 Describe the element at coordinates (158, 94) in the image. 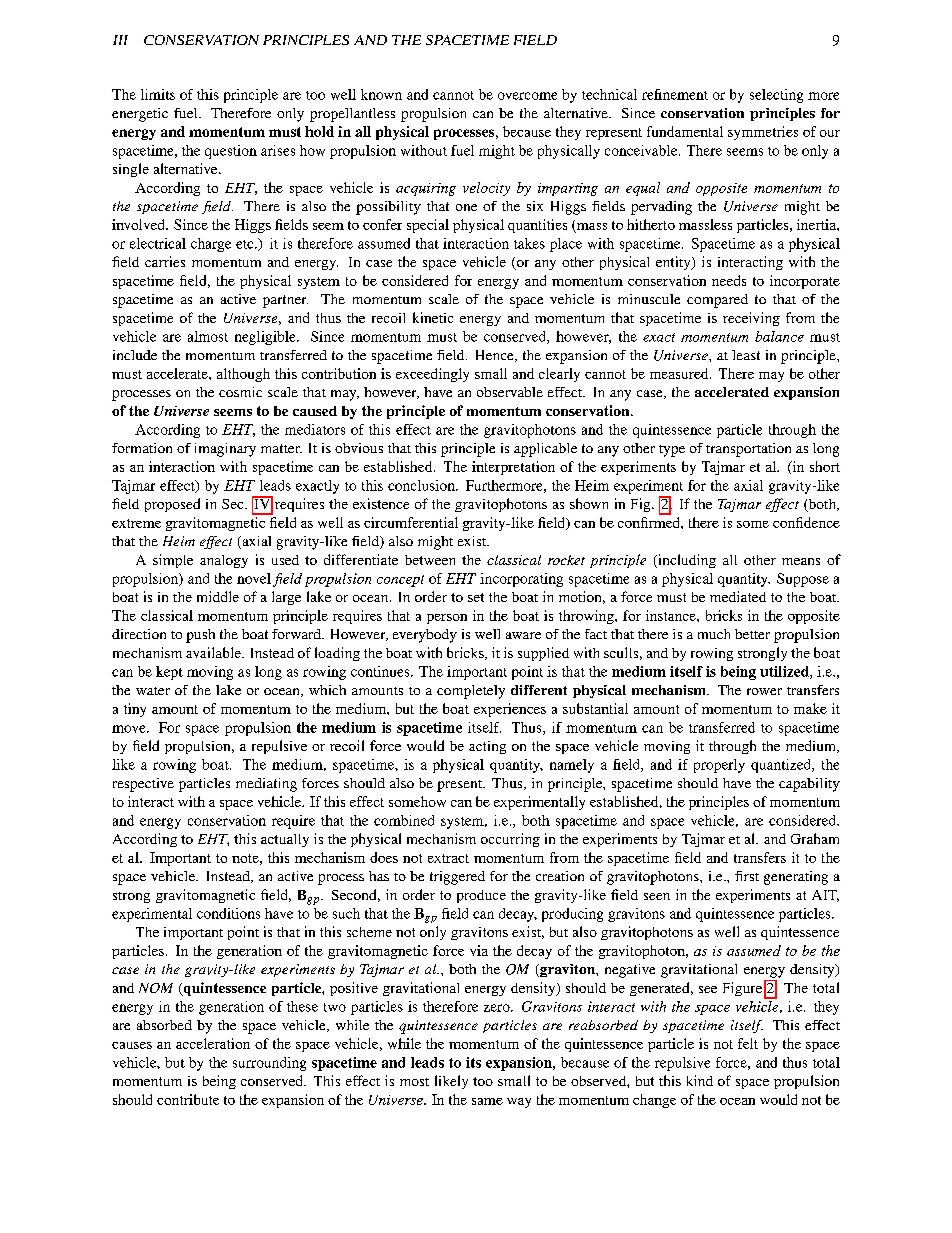

I see `limits` at that location.
